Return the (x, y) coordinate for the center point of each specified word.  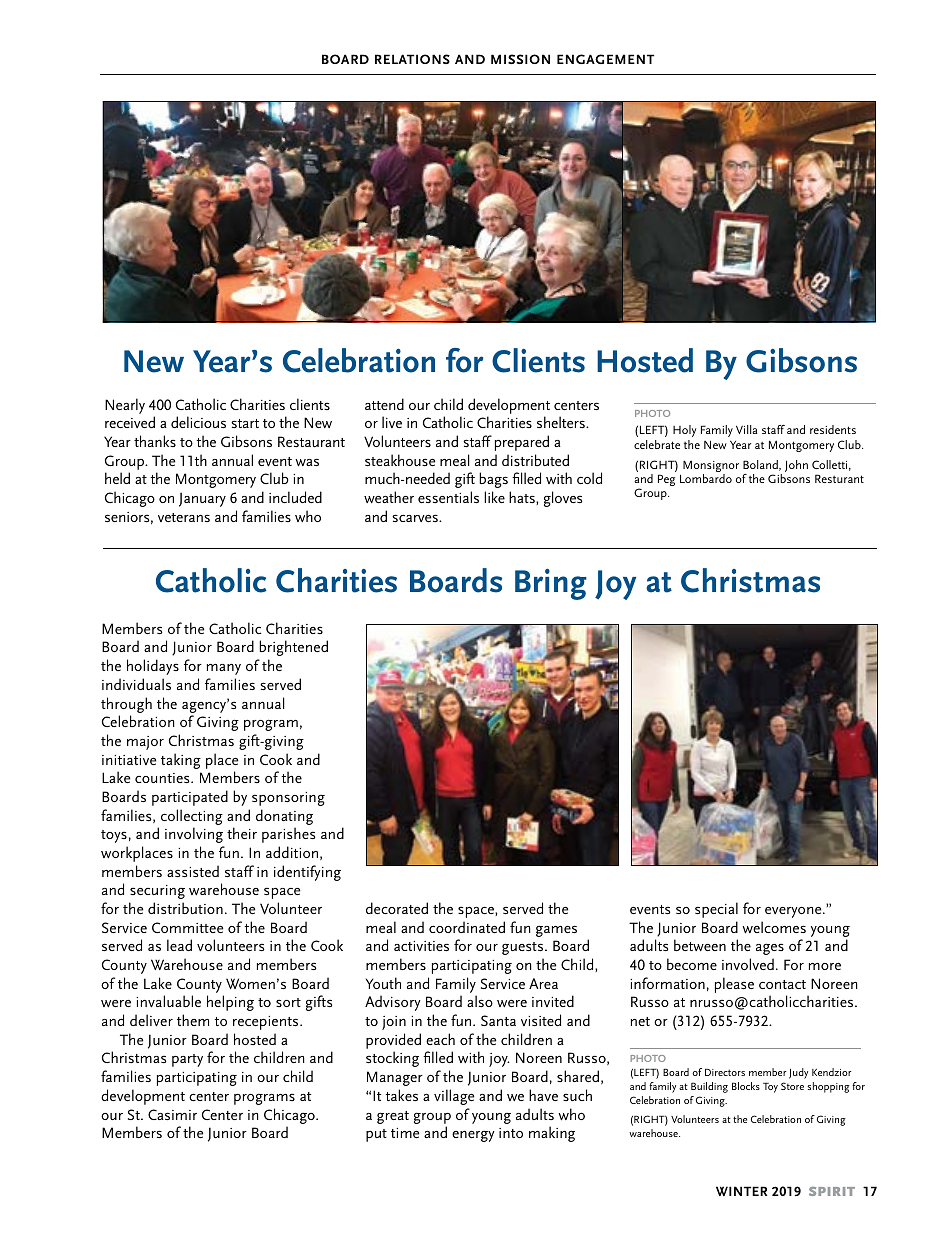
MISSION (520, 59)
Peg (667, 480)
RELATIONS (412, 59)
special (716, 910)
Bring (551, 584)
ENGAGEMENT (605, 59)
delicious (198, 422)
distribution (185, 908)
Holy (685, 433)
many (224, 669)
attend (384, 404)
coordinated (467, 927)
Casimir (172, 1114)
